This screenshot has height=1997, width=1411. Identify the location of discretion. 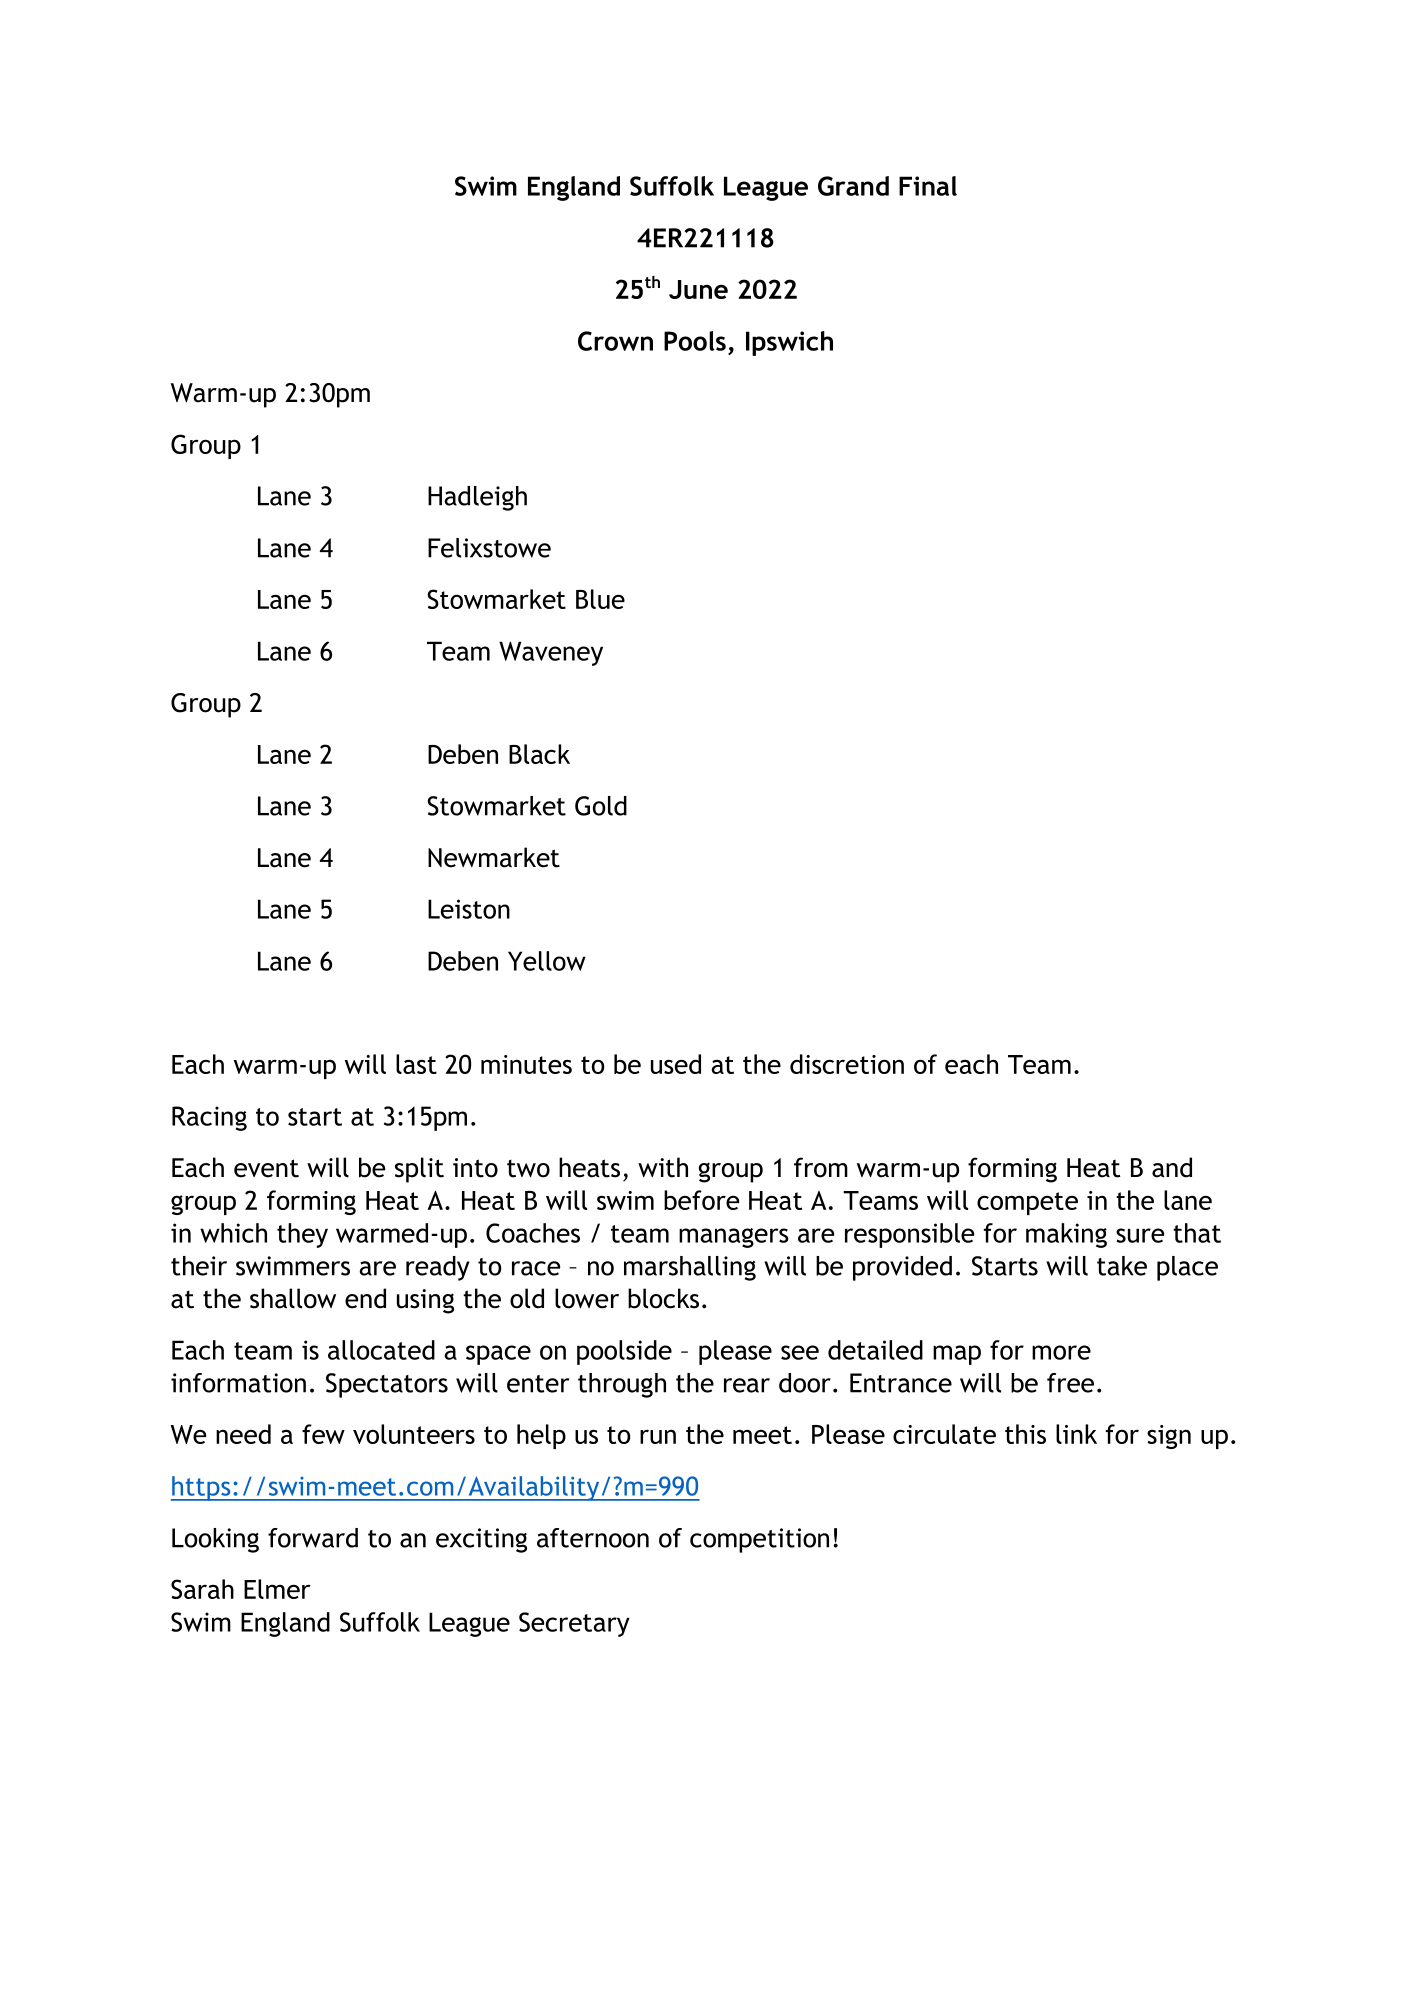
(847, 1064).
